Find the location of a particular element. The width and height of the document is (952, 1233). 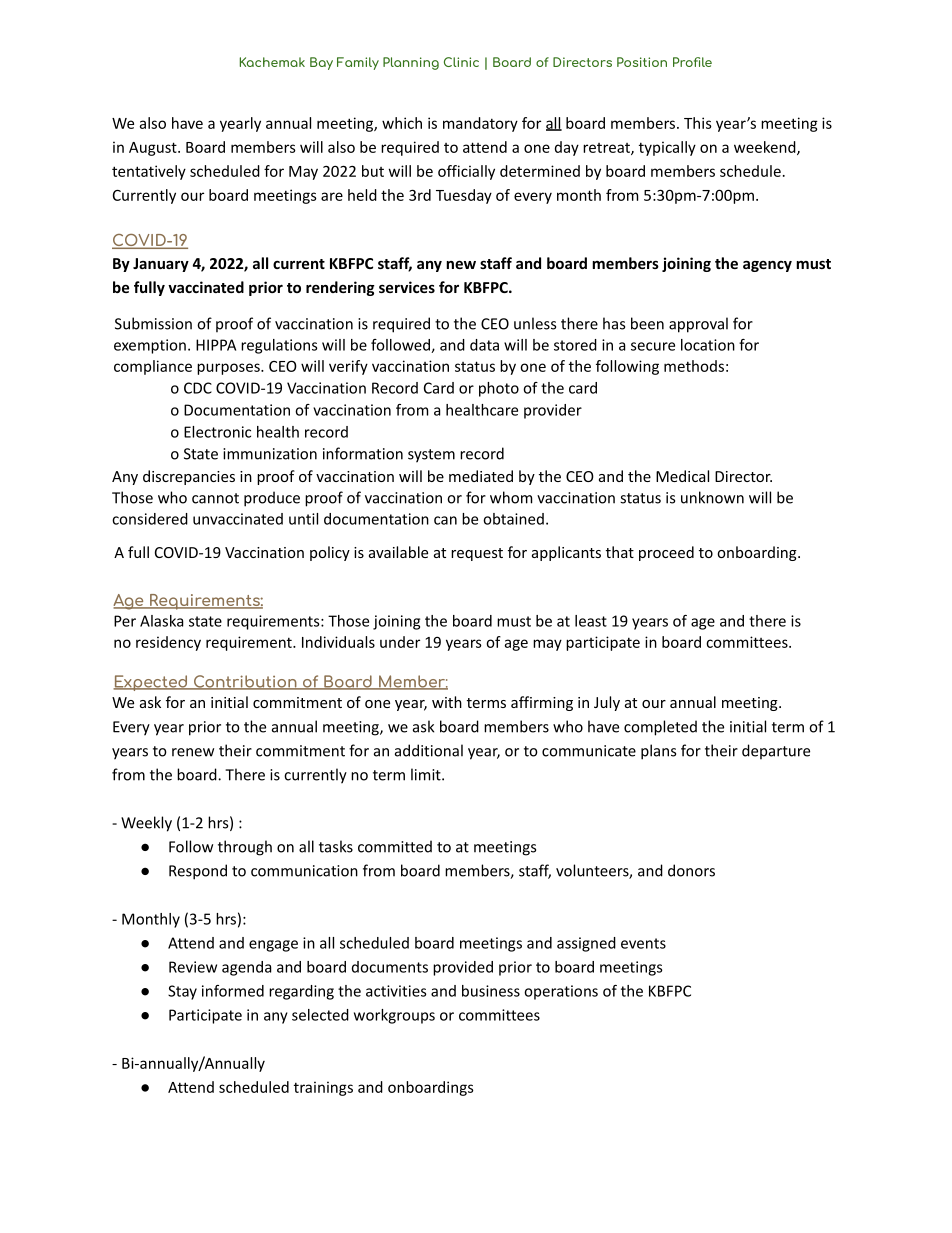

August is located at coordinates (154, 149).
